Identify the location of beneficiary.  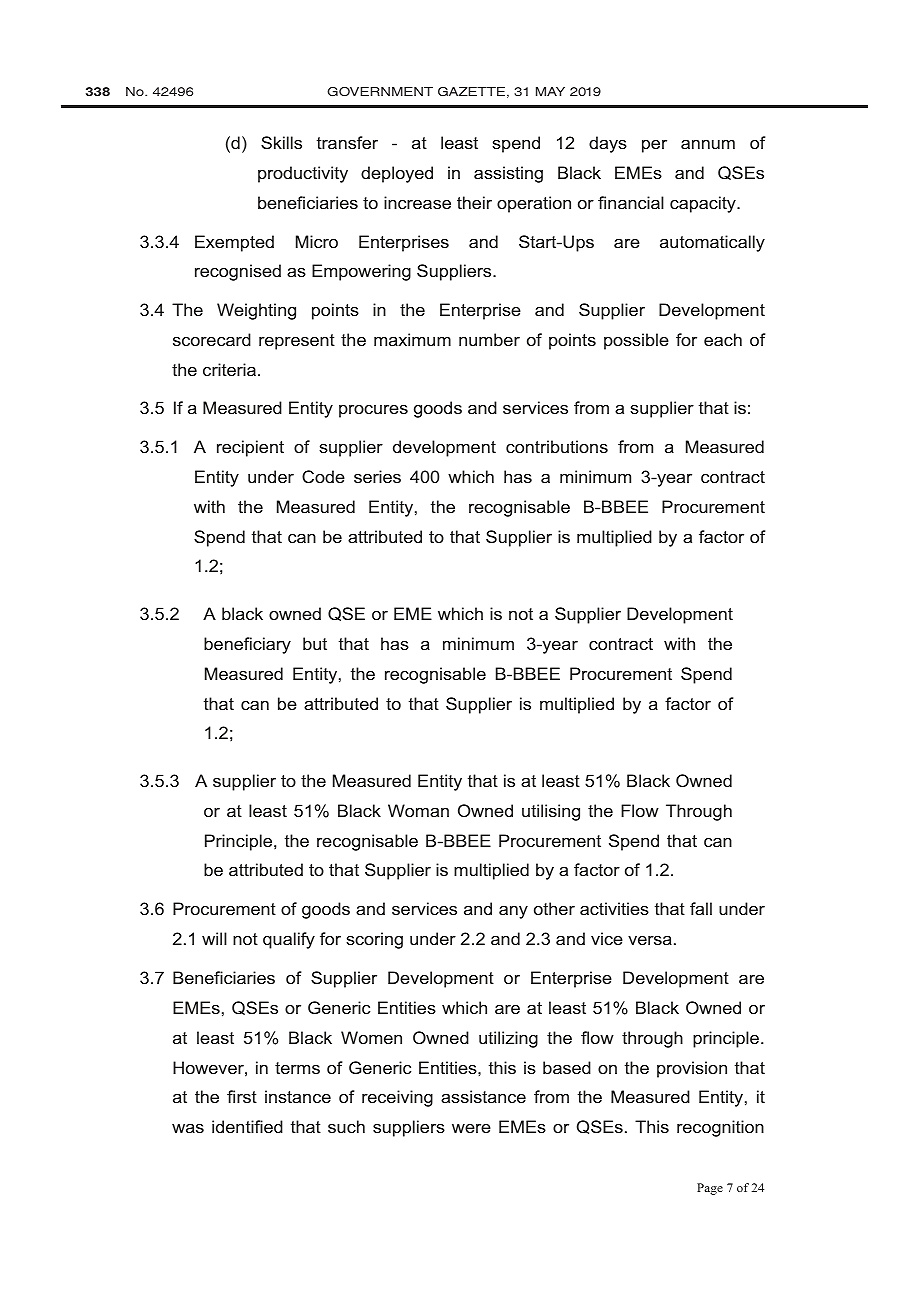
(247, 645).
